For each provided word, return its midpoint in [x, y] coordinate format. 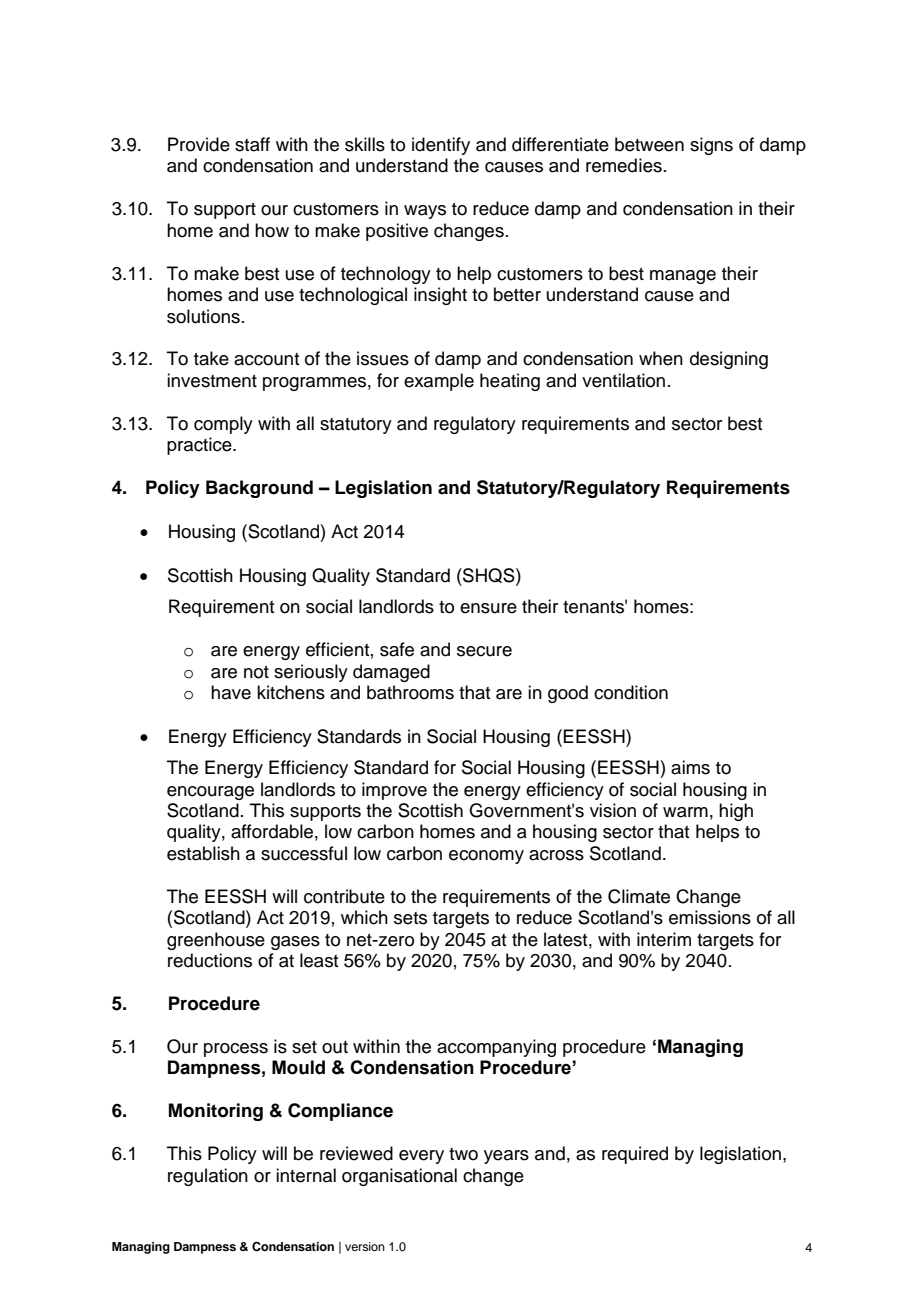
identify [441, 146]
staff [252, 144]
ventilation [623, 380]
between [649, 144]
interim [664, 939]
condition [631, 692]
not [256, 672]
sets [410, 918]
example [439, 382]
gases [295, 943]
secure [484, 651]
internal [306, 1175]
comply [223, 425]
